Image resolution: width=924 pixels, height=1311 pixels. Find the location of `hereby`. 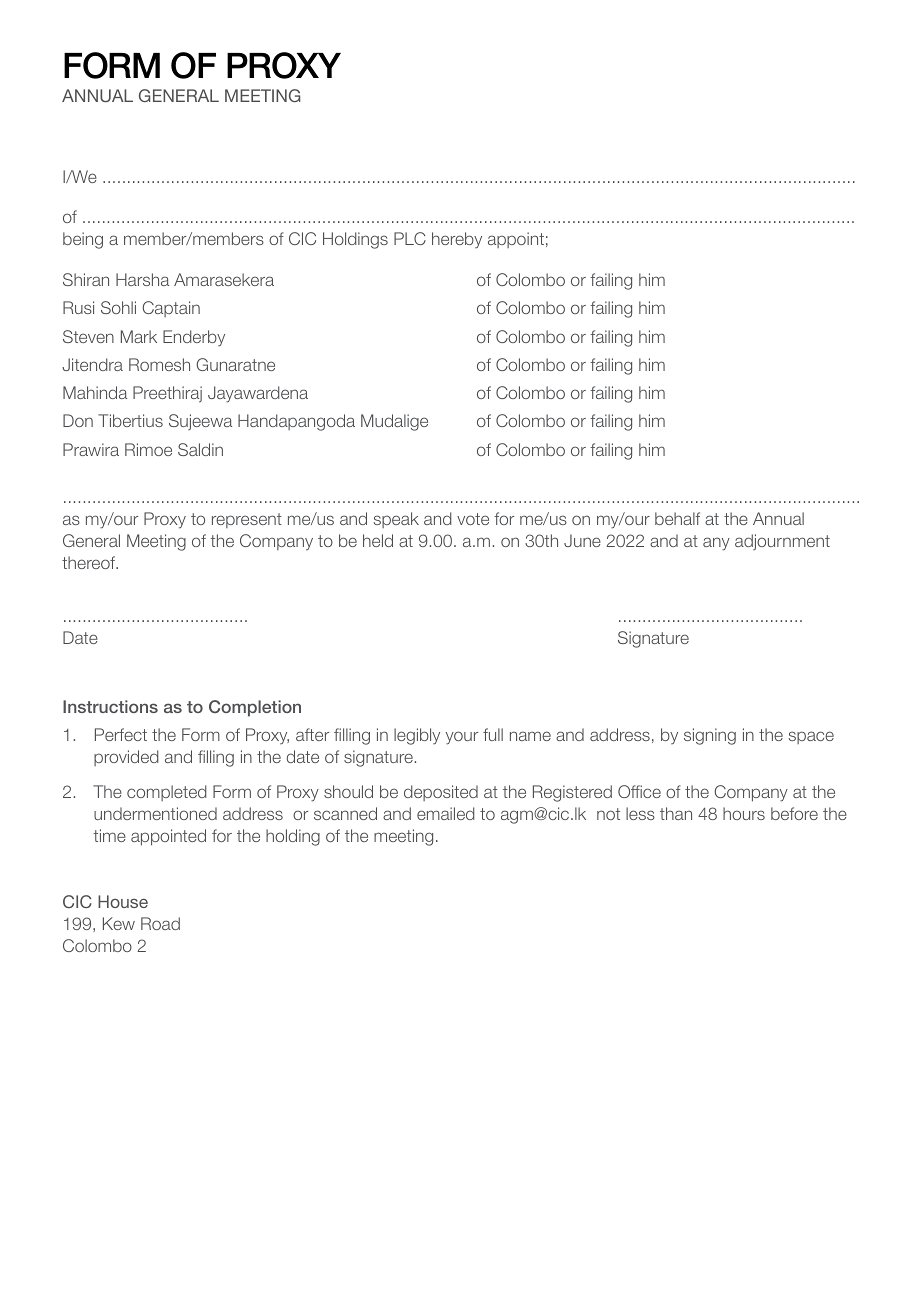

hereby is located at coordinates (457, 240).
